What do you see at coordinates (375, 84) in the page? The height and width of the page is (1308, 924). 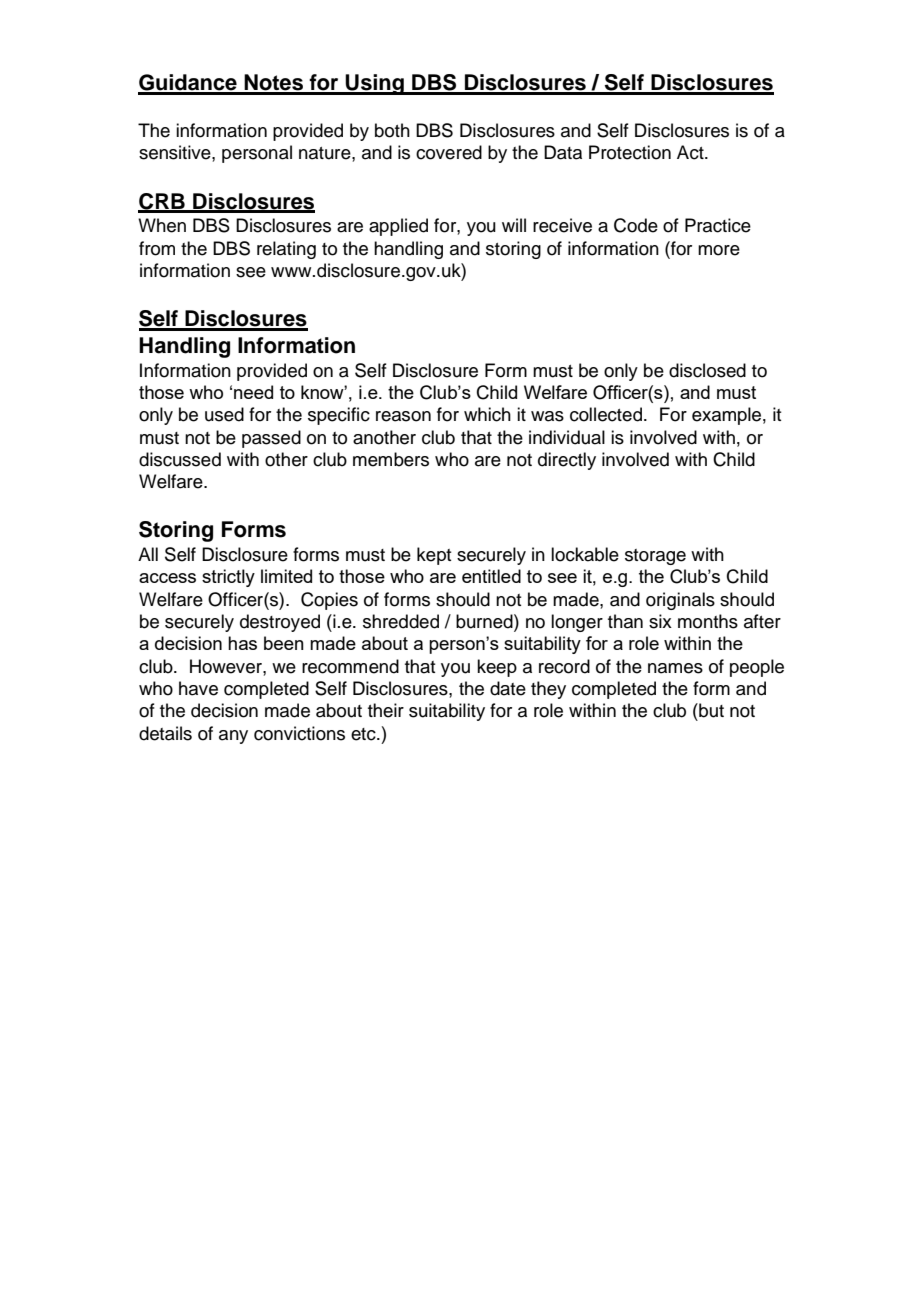 I see `Using` at bounding box center [375, 84].
